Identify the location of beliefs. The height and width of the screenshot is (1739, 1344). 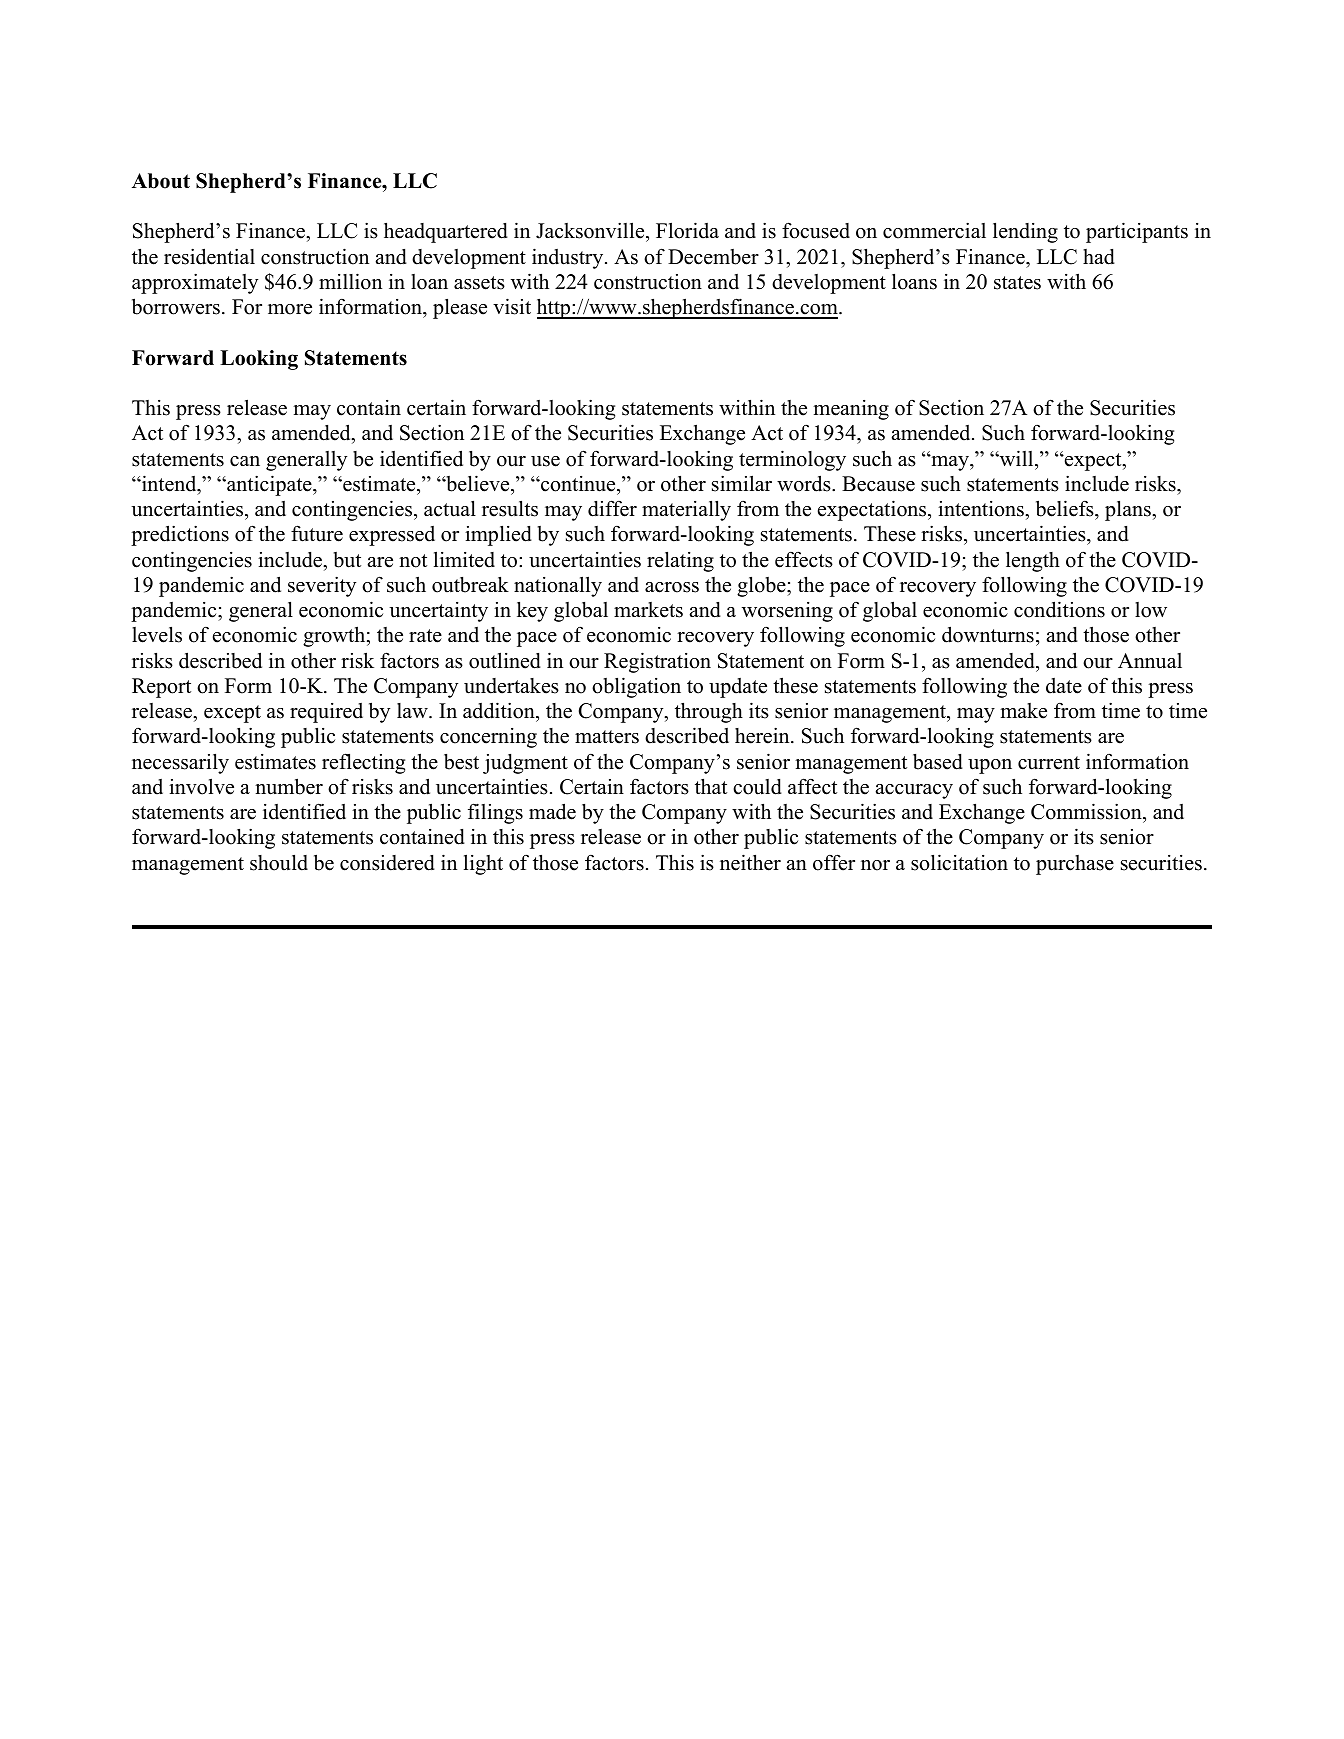
(1066, 508).
